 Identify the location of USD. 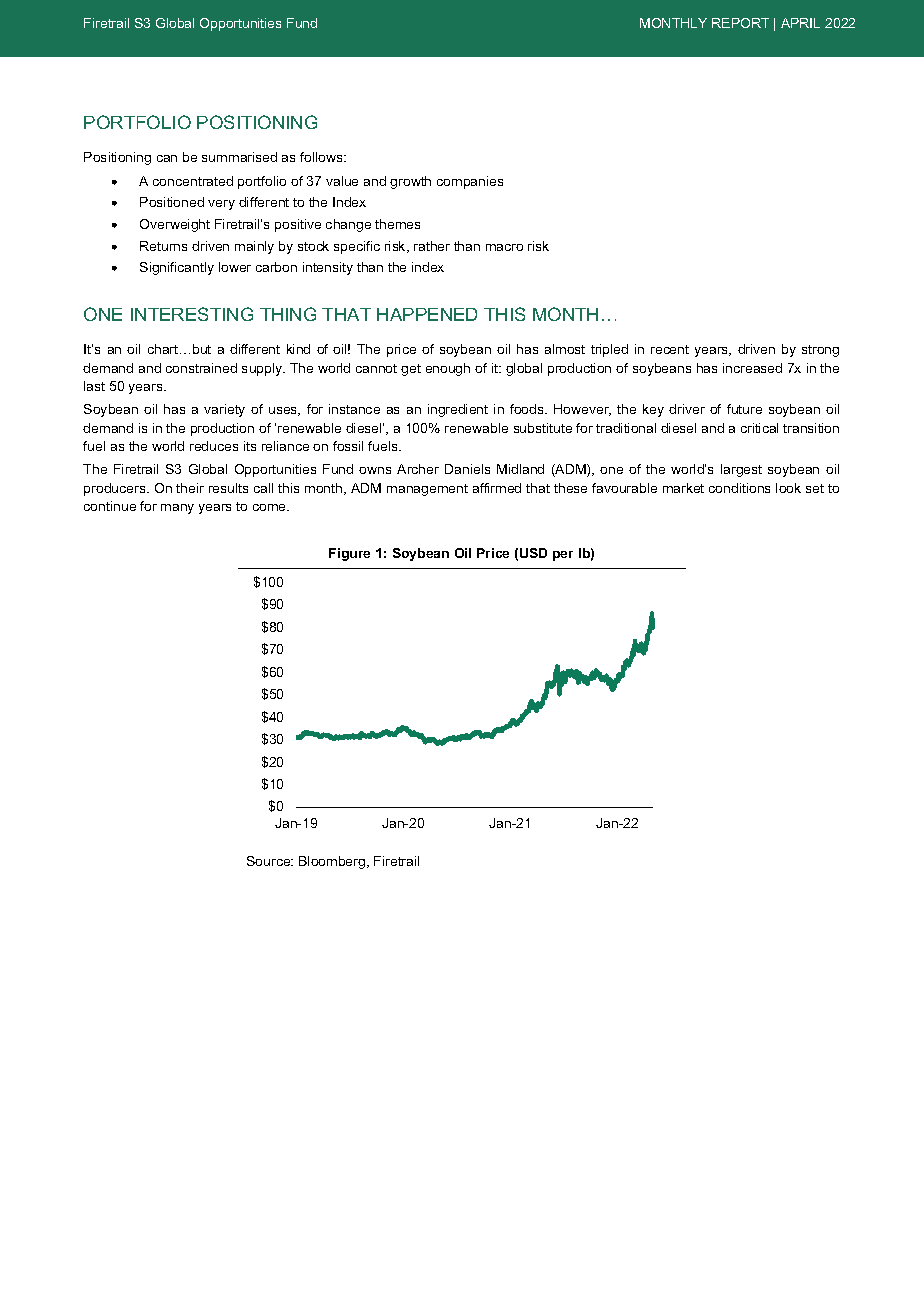
(533, 553).
